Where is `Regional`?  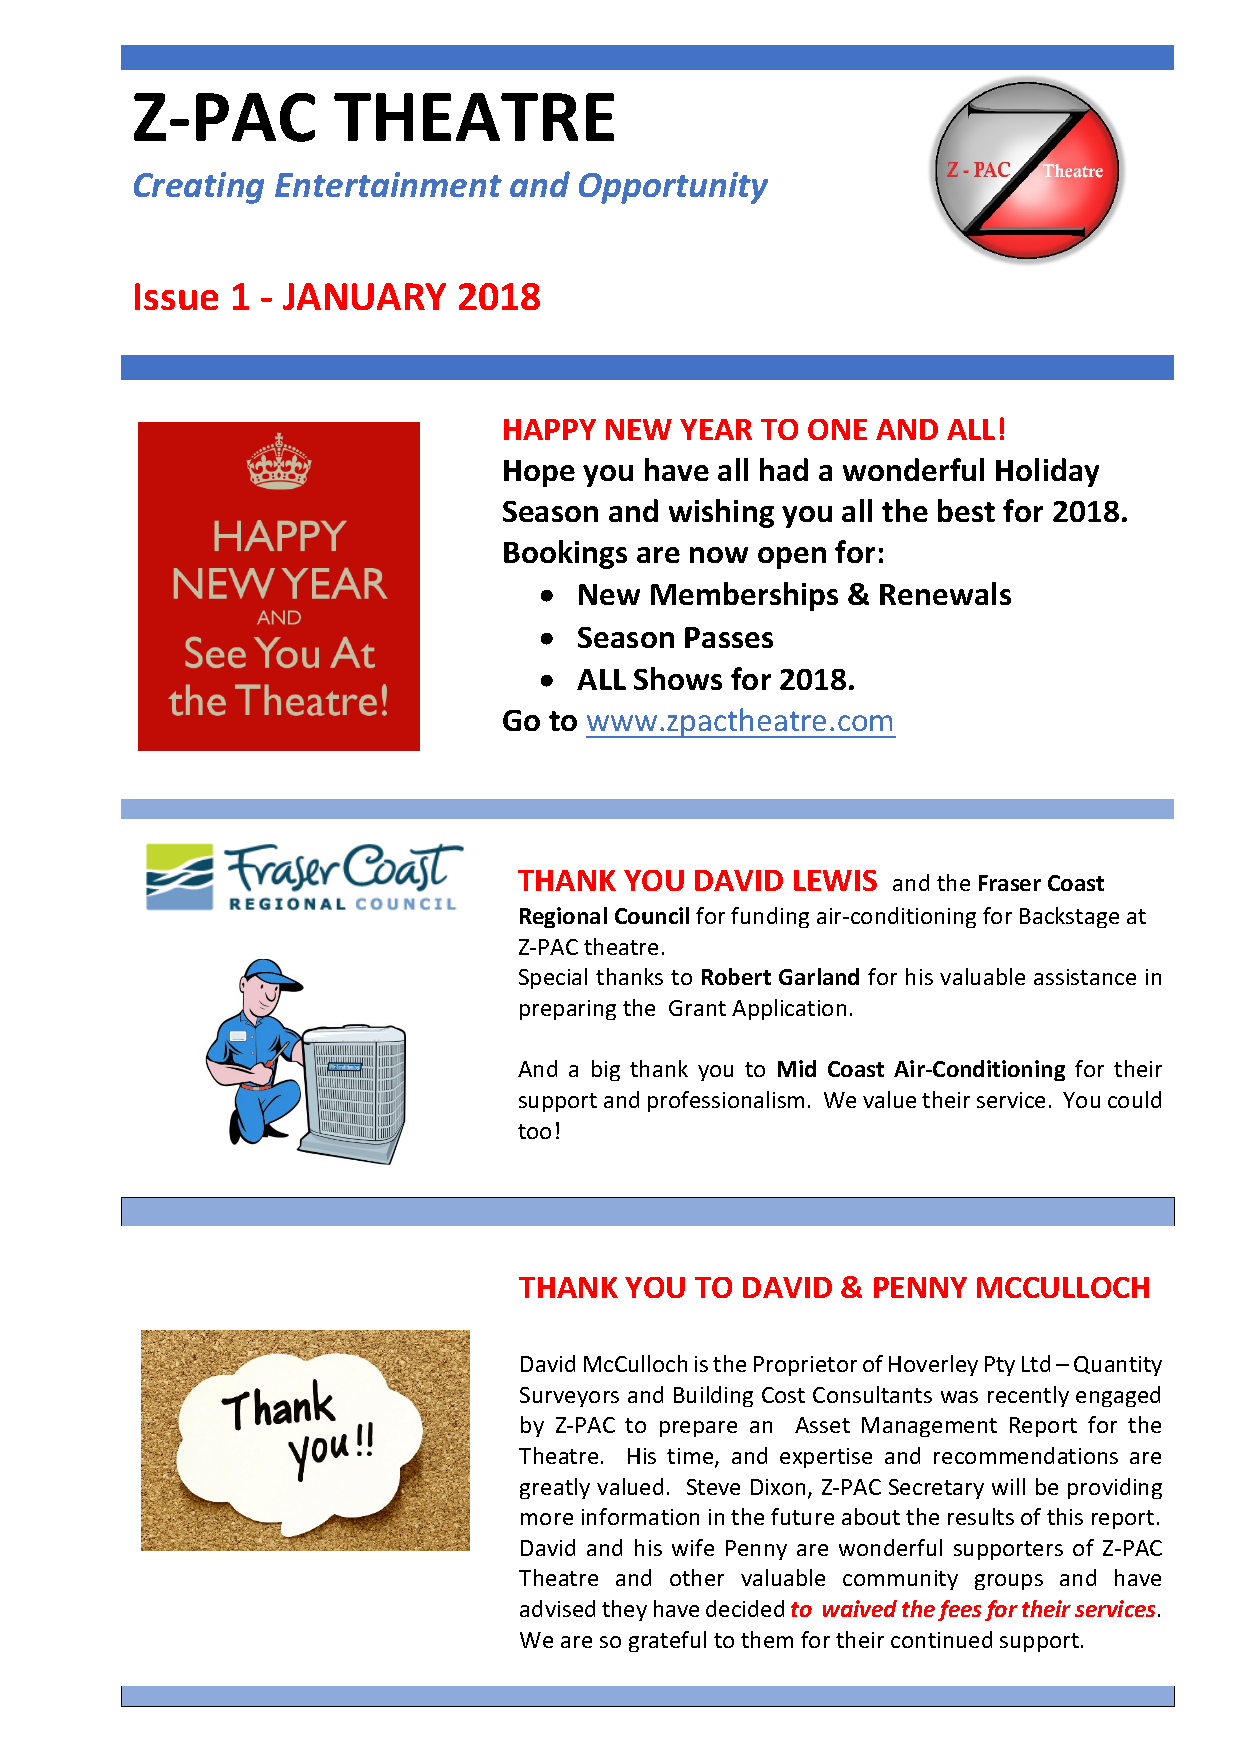 Regional is located at coordinates (563, 917).
